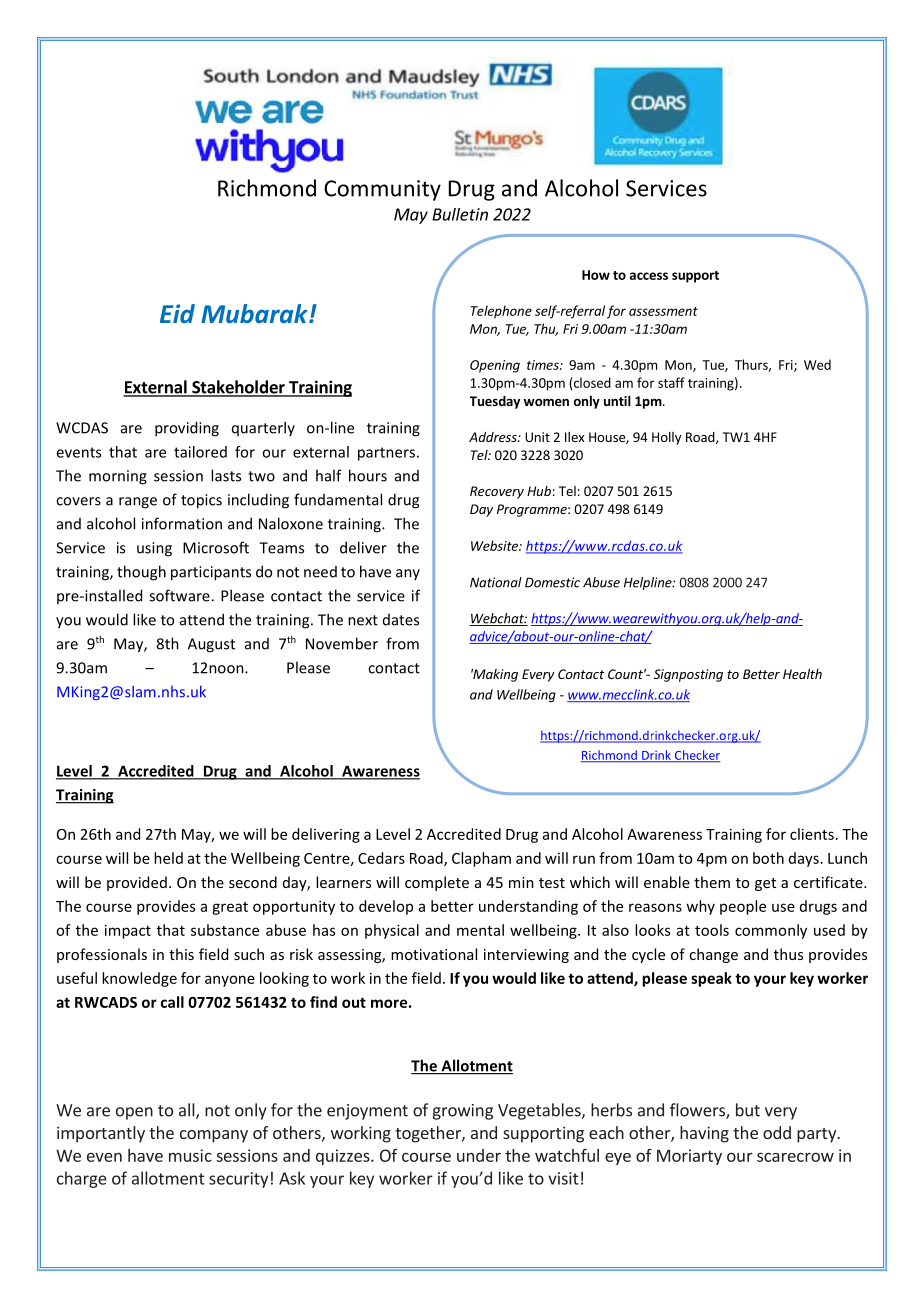 The image size is (924, 1308). What do you see at coordinates (460, 214) in the page?
I see `Bulletin` at bounding box center [460, 214].
